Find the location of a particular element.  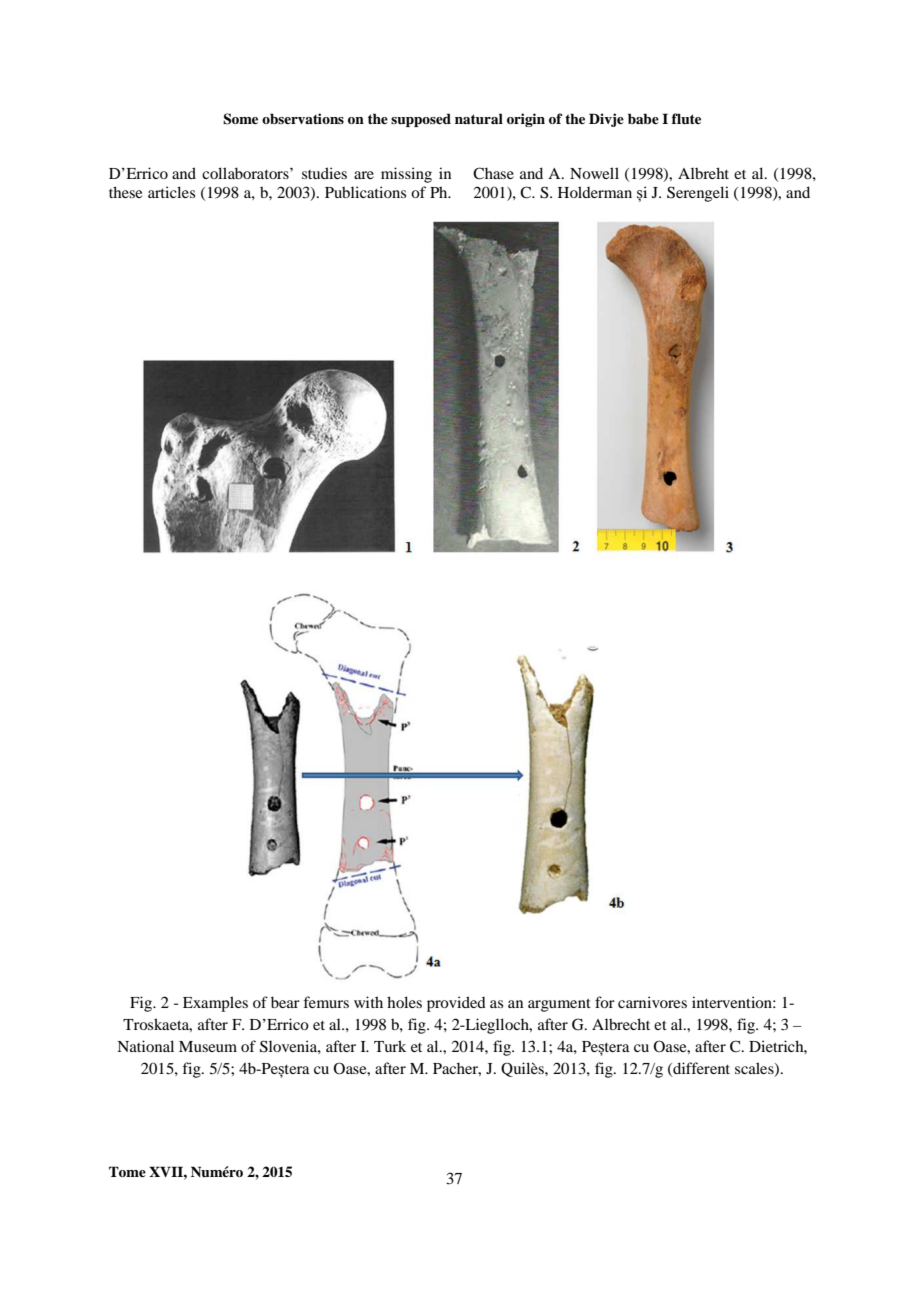

babe is located at coordinates (643, 118).
